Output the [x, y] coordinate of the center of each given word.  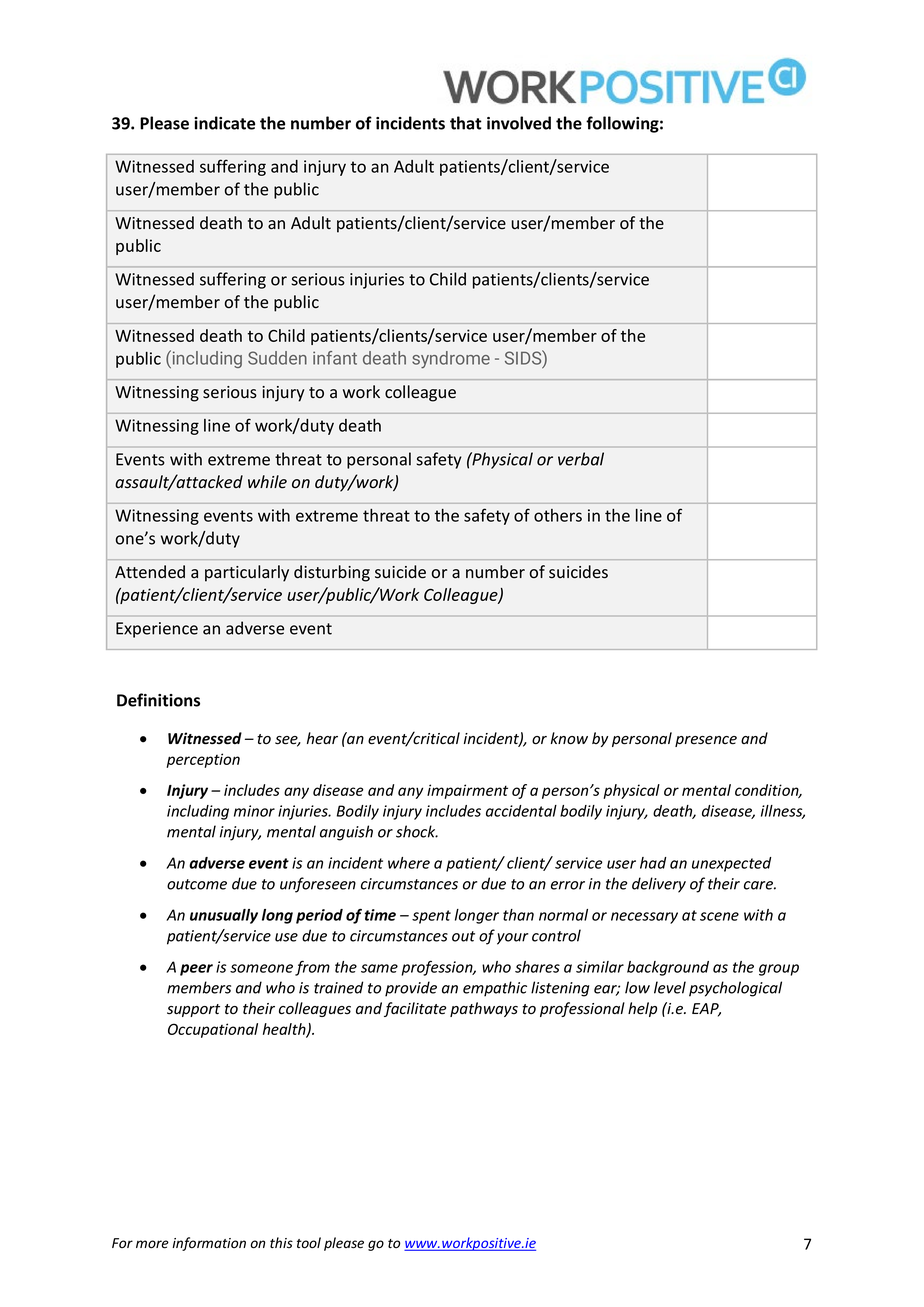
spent [431, 917]
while [267, 482]
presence [706, 741]
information [209, 1244]
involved [519, 123]
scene [719, 916]
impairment [467, 791]
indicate [224, 123]
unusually [224, 916]
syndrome [451, 360]
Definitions [158, 700]
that [466, 123]
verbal [581, 459]
